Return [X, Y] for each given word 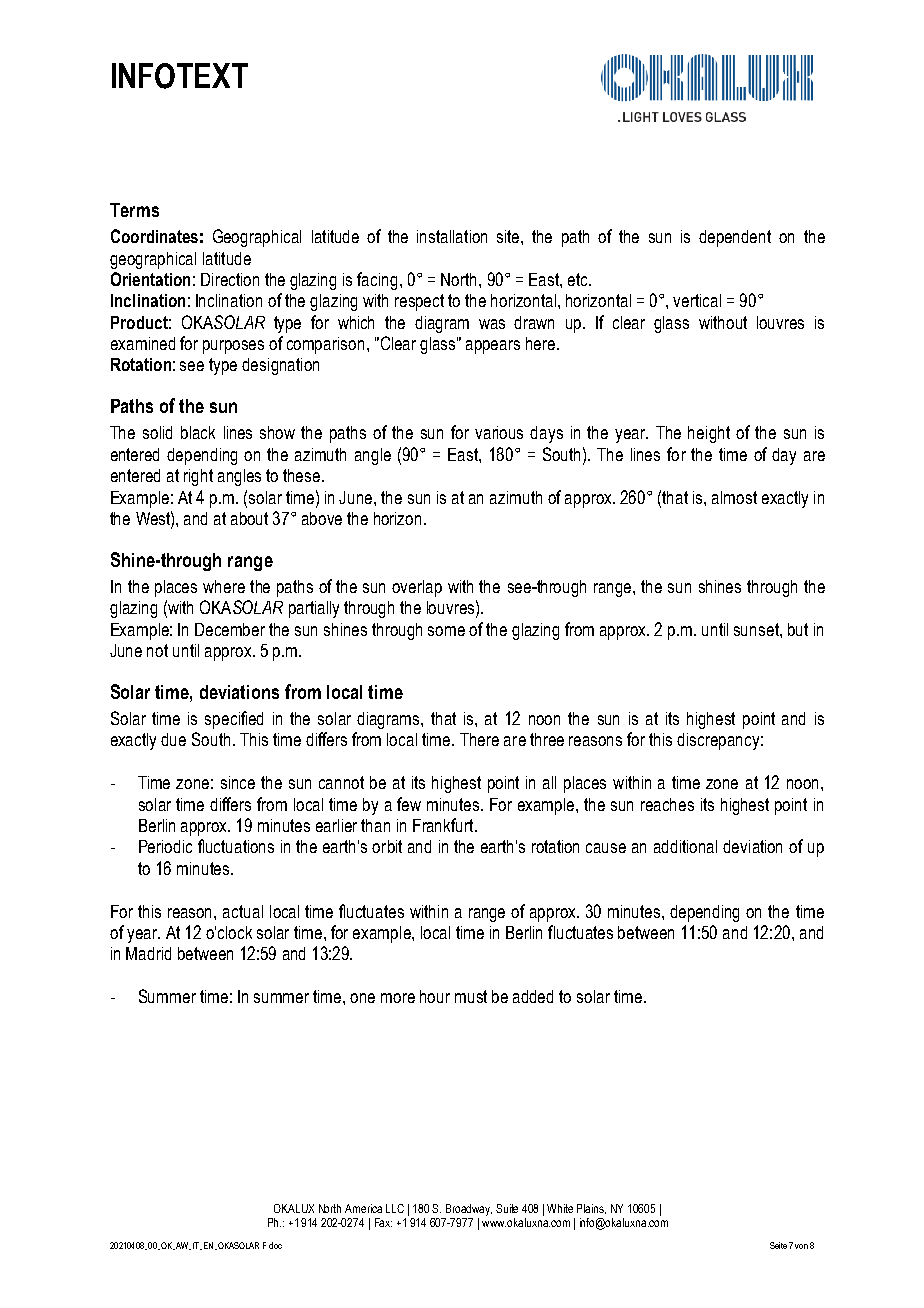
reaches [667, 804]
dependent [735, 238]
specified [234, 720]
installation [452, 236]
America [363, 1208]
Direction [230, 279]
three [547, 739]
